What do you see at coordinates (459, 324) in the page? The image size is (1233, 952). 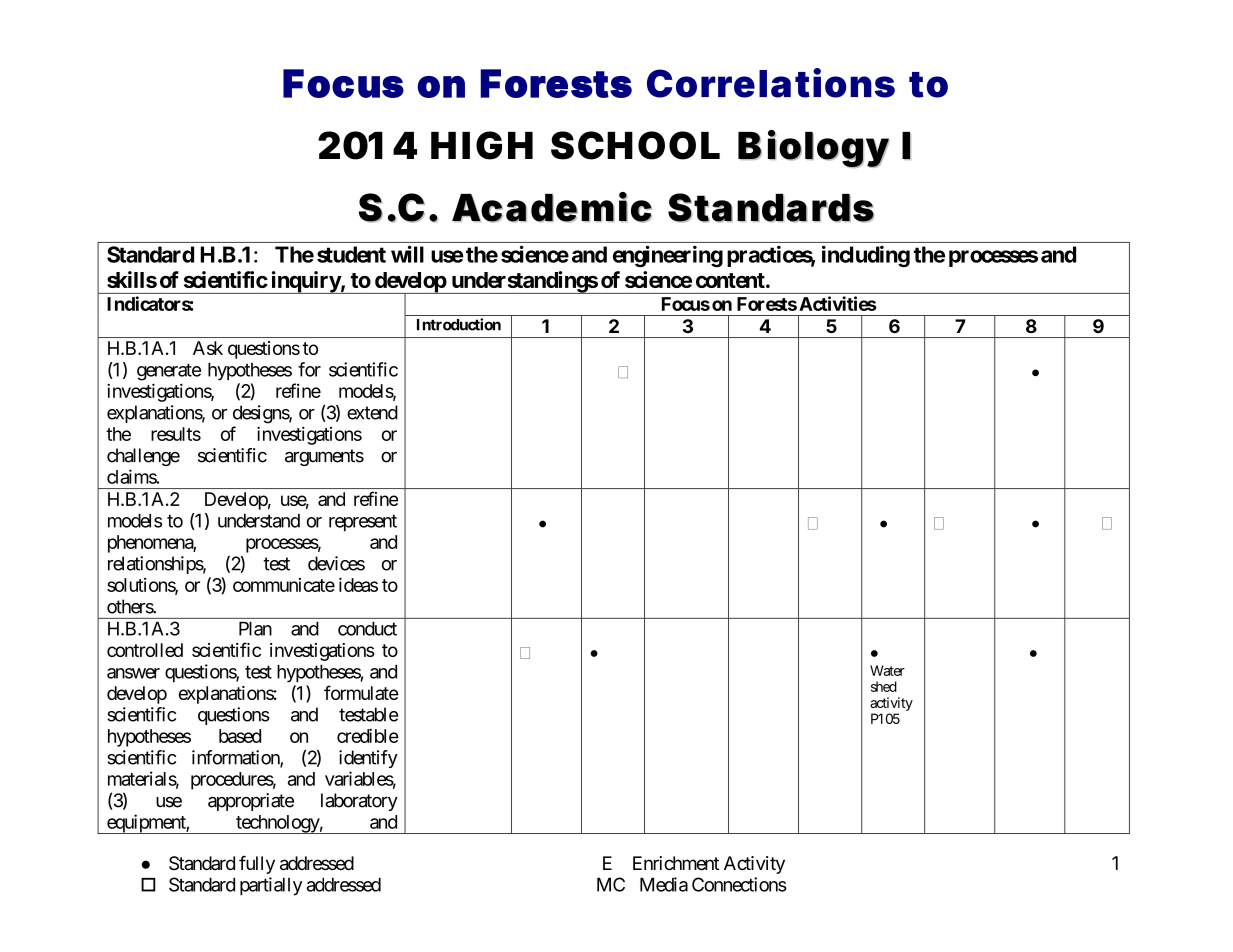 I see `Introduction` at bounding box center [459, 324].
